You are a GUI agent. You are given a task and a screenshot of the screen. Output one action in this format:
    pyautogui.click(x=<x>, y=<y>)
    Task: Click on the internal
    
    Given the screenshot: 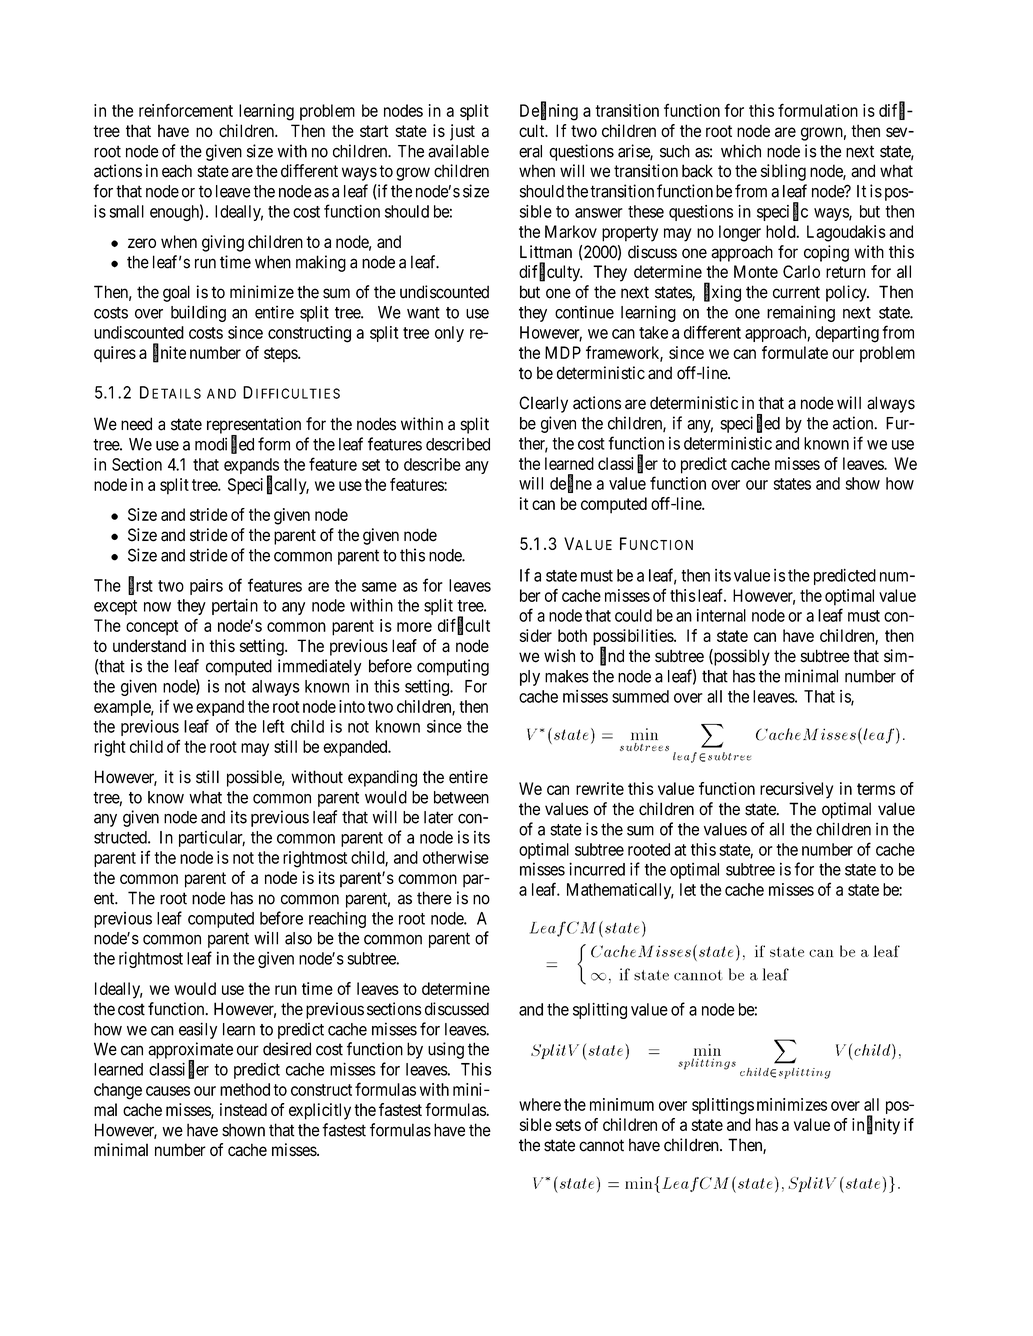 What is the action you would take?
    pyautogui.click(x=721, y=615)
